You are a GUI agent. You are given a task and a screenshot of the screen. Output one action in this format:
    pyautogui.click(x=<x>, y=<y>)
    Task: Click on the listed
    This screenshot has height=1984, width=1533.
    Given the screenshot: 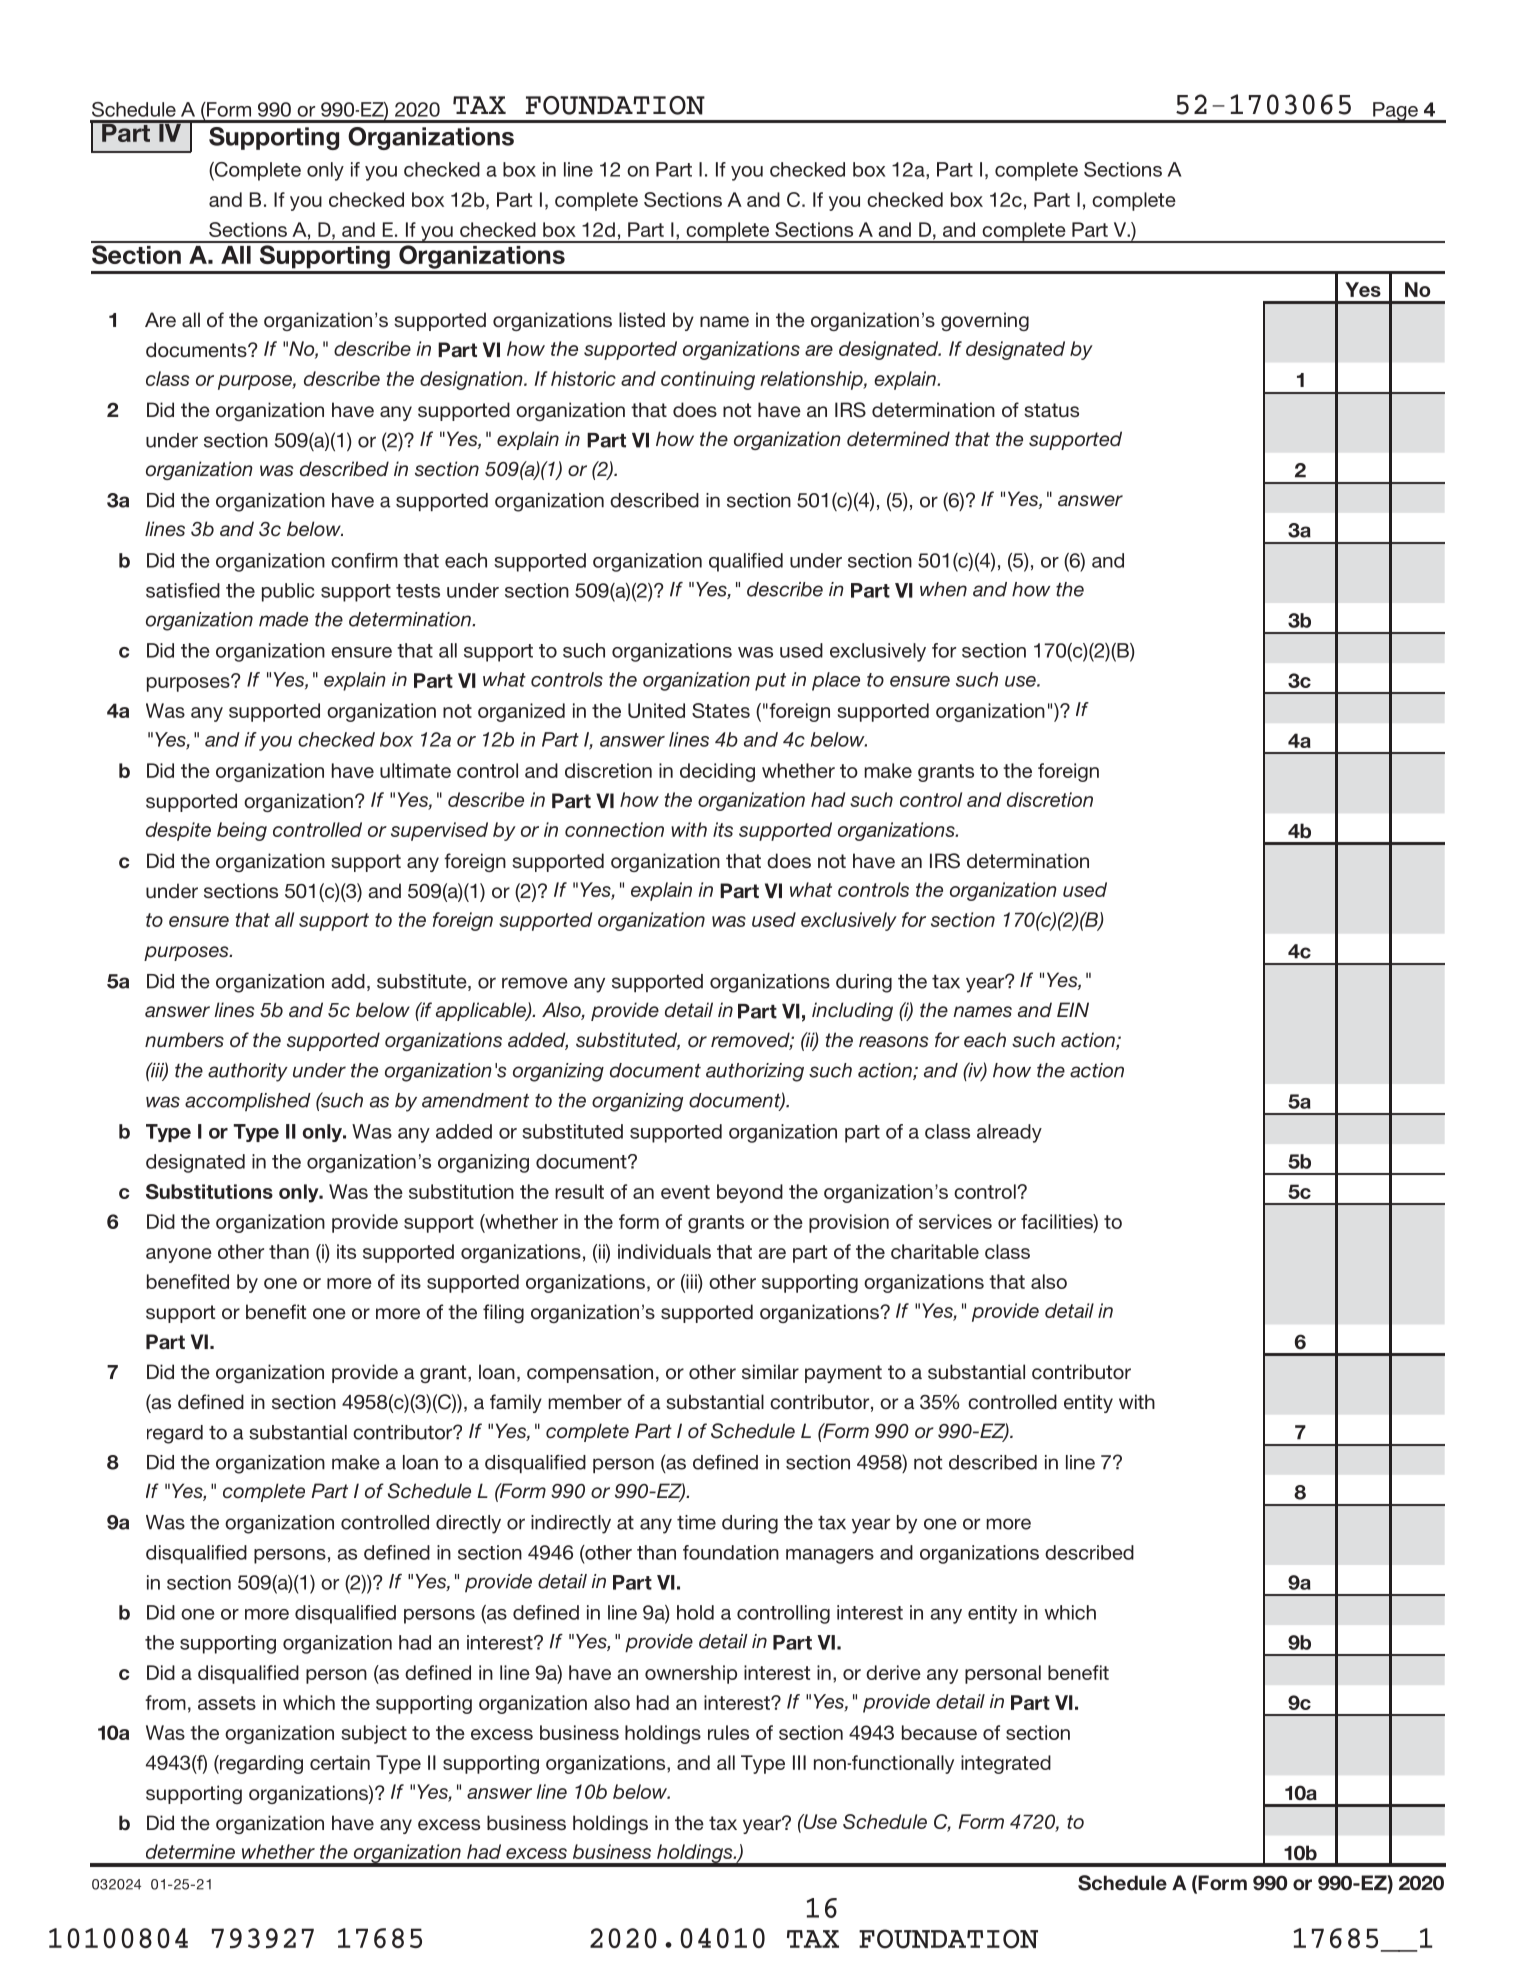 What is the action you would take?
    pyautogui.click(x=642, y=319)
